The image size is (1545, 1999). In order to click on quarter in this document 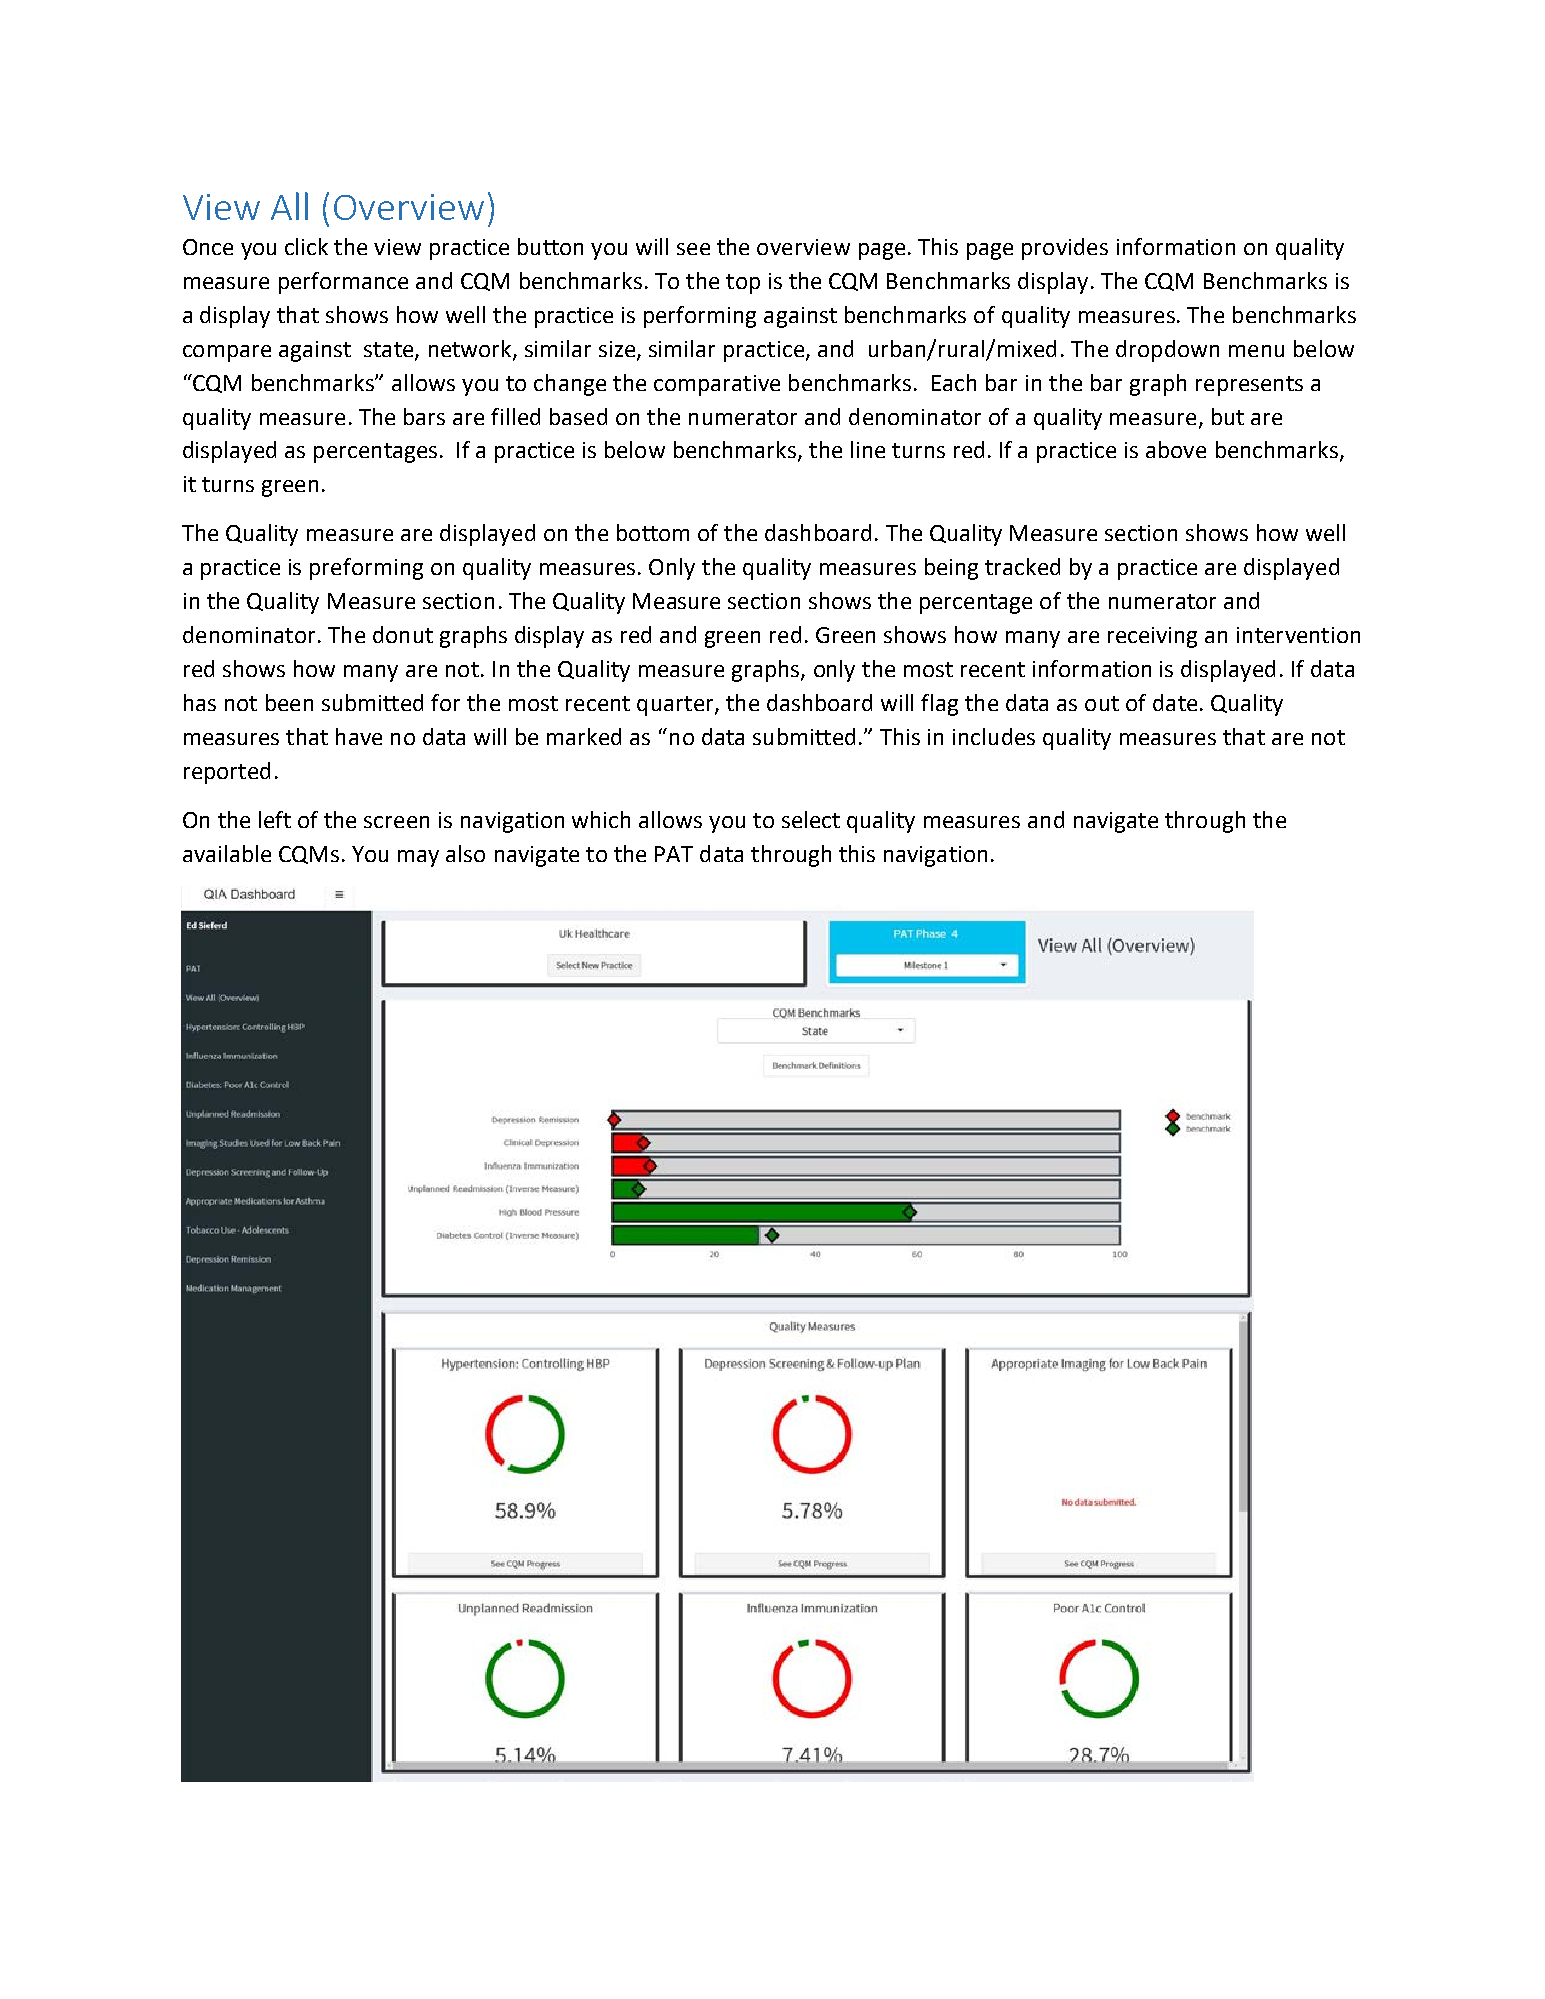, I will do `click(676, 706)`.
